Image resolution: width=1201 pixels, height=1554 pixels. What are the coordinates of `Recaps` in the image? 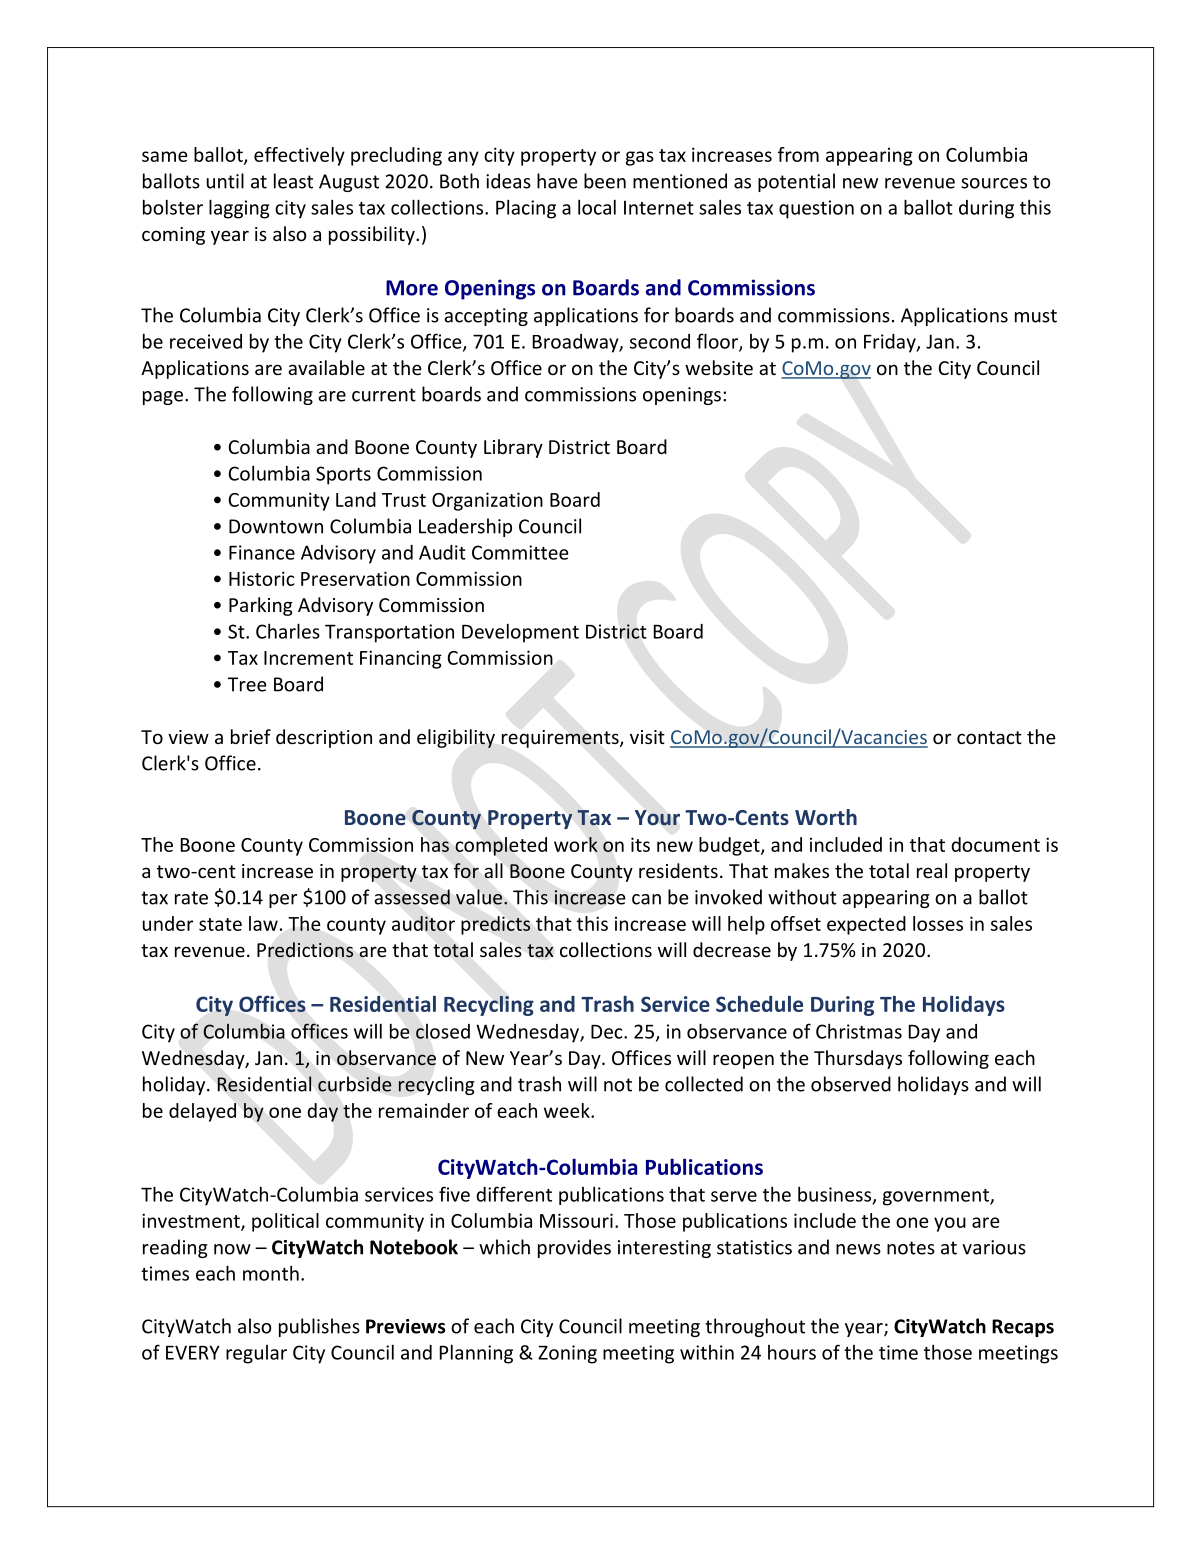 It's located at (1023, 1328).
